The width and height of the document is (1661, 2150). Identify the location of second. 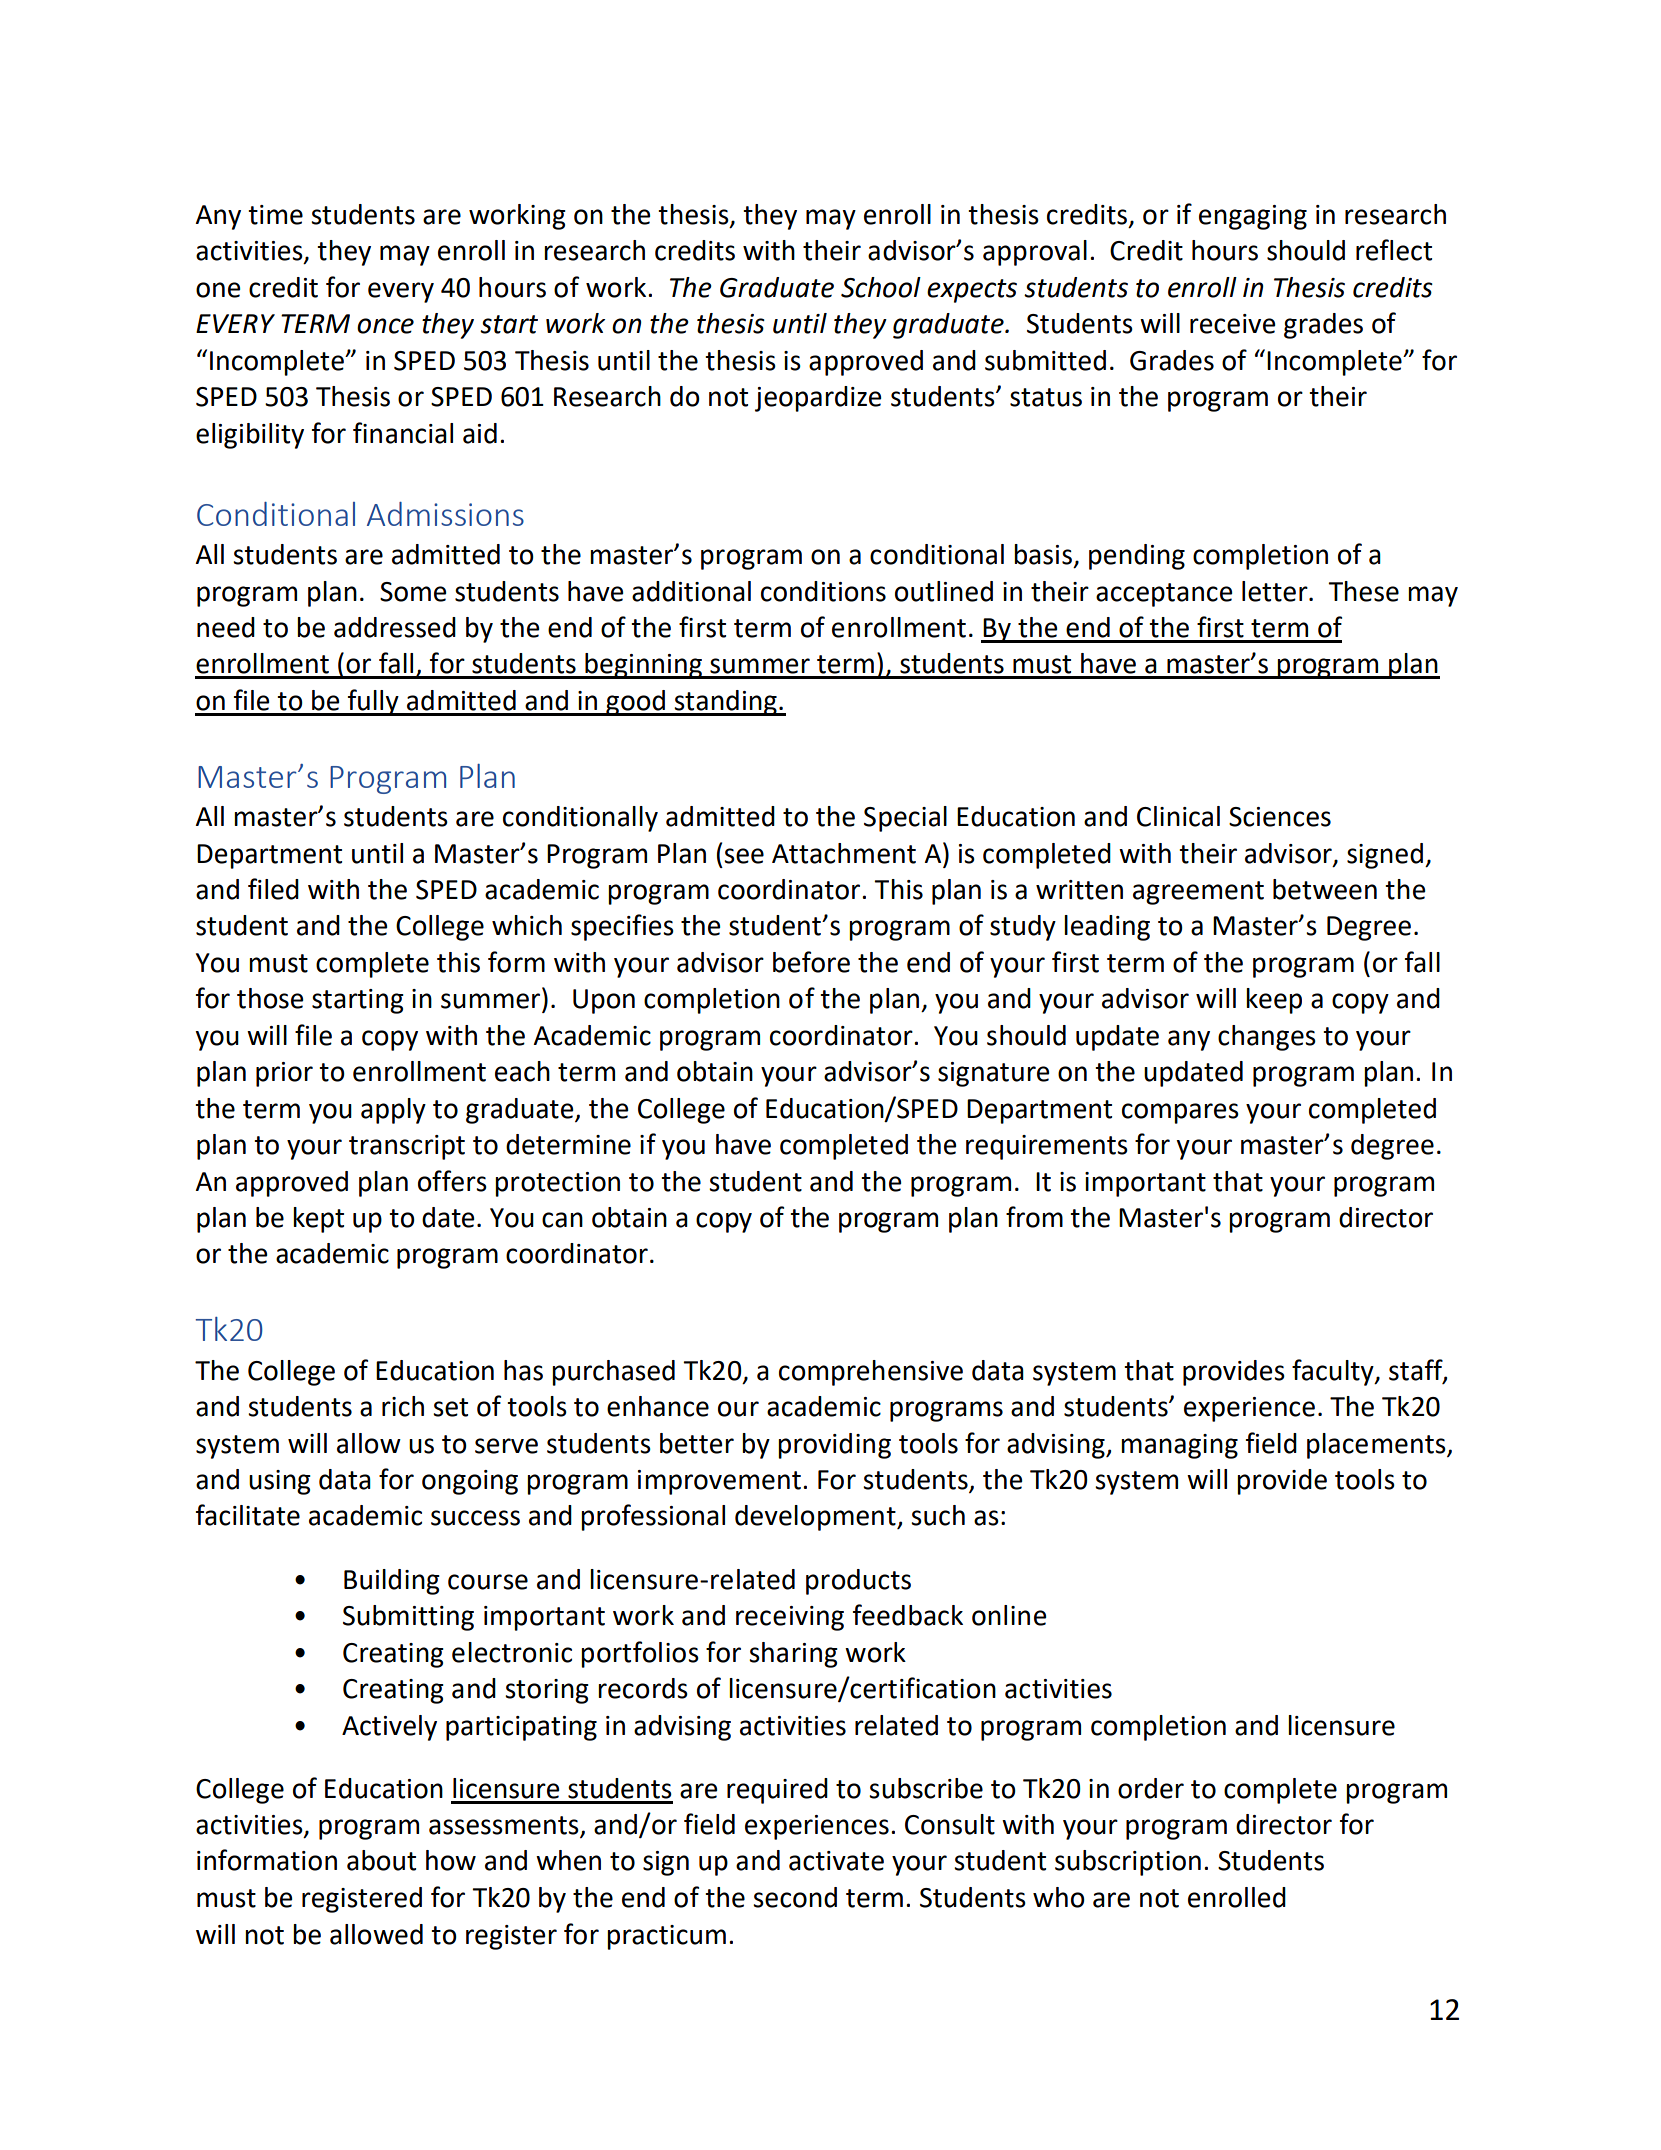
(795, 1897).
